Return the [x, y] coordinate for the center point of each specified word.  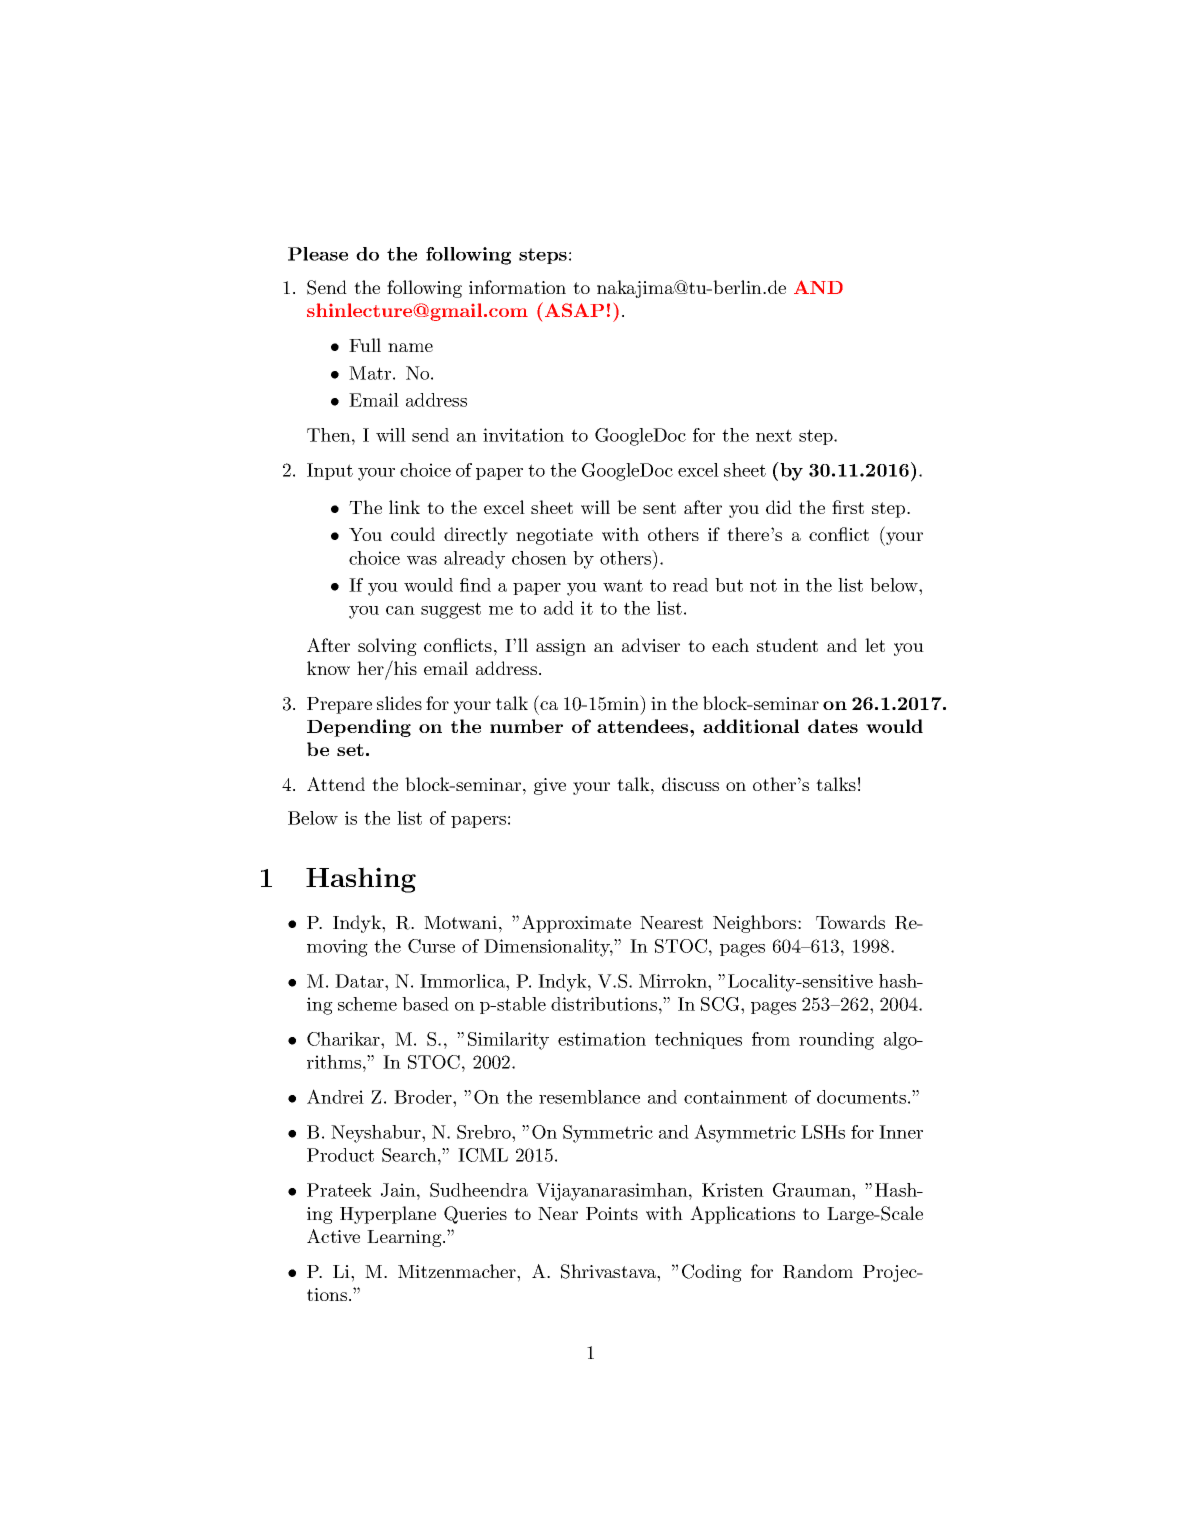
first [848, 507]
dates [833, 726]
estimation [602, 1039]
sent [659, 508]
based [425, 1004]
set [350, 750]
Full [365, 345]
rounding [836, 1041]
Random [818, 1271]
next [774, 435]
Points [612, 1213]
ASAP [574, 310]
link [404, 507]
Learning [405, 1238]
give [550, 786]
